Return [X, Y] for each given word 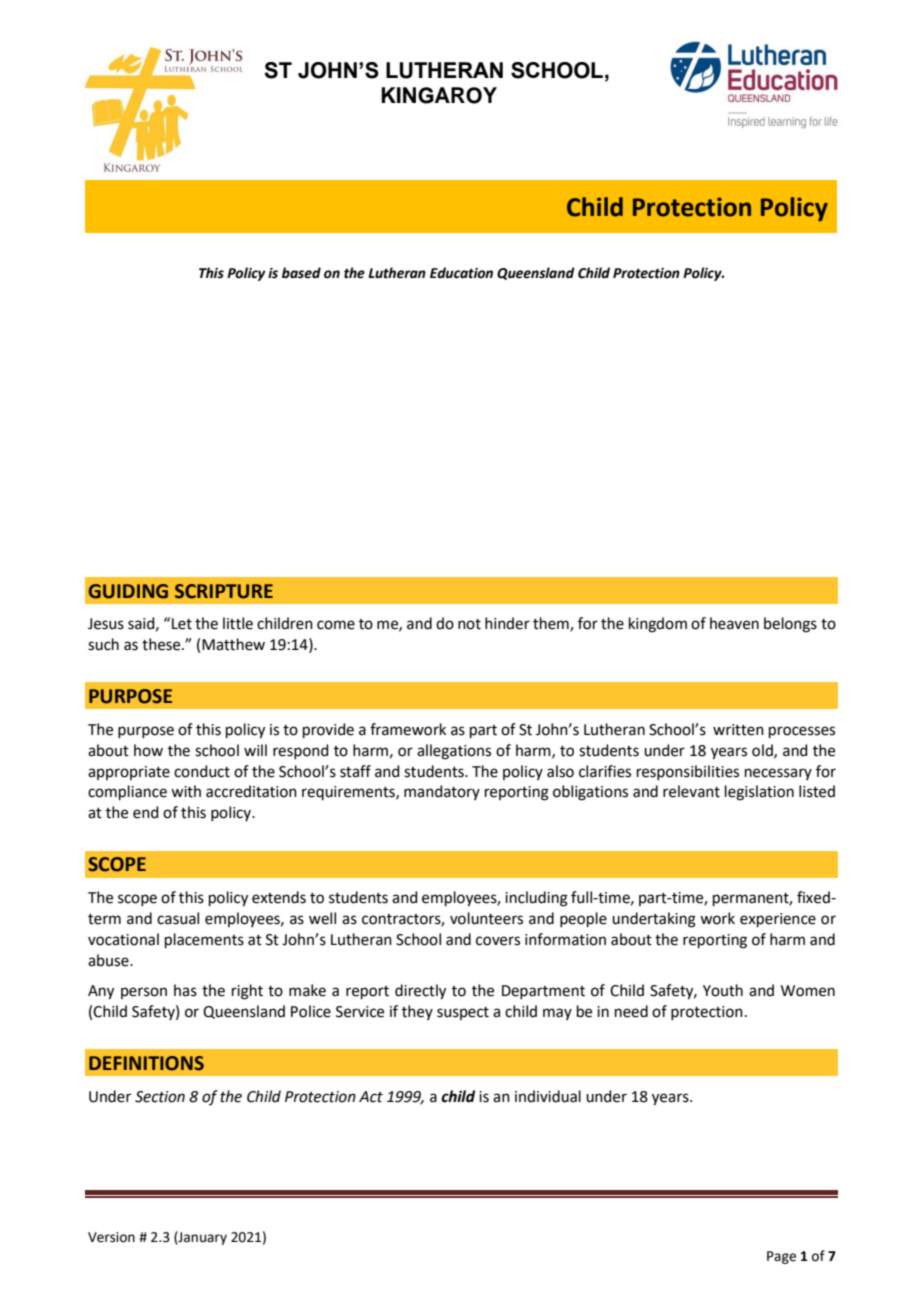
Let [182, 624]
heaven [734, 623]
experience [778, 920]
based [301, 273]
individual [548, 1096]
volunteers [486, 918]
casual [178, 918]
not [469, 624]
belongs [790, 625]
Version [111, 1237]
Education [461, 273]
